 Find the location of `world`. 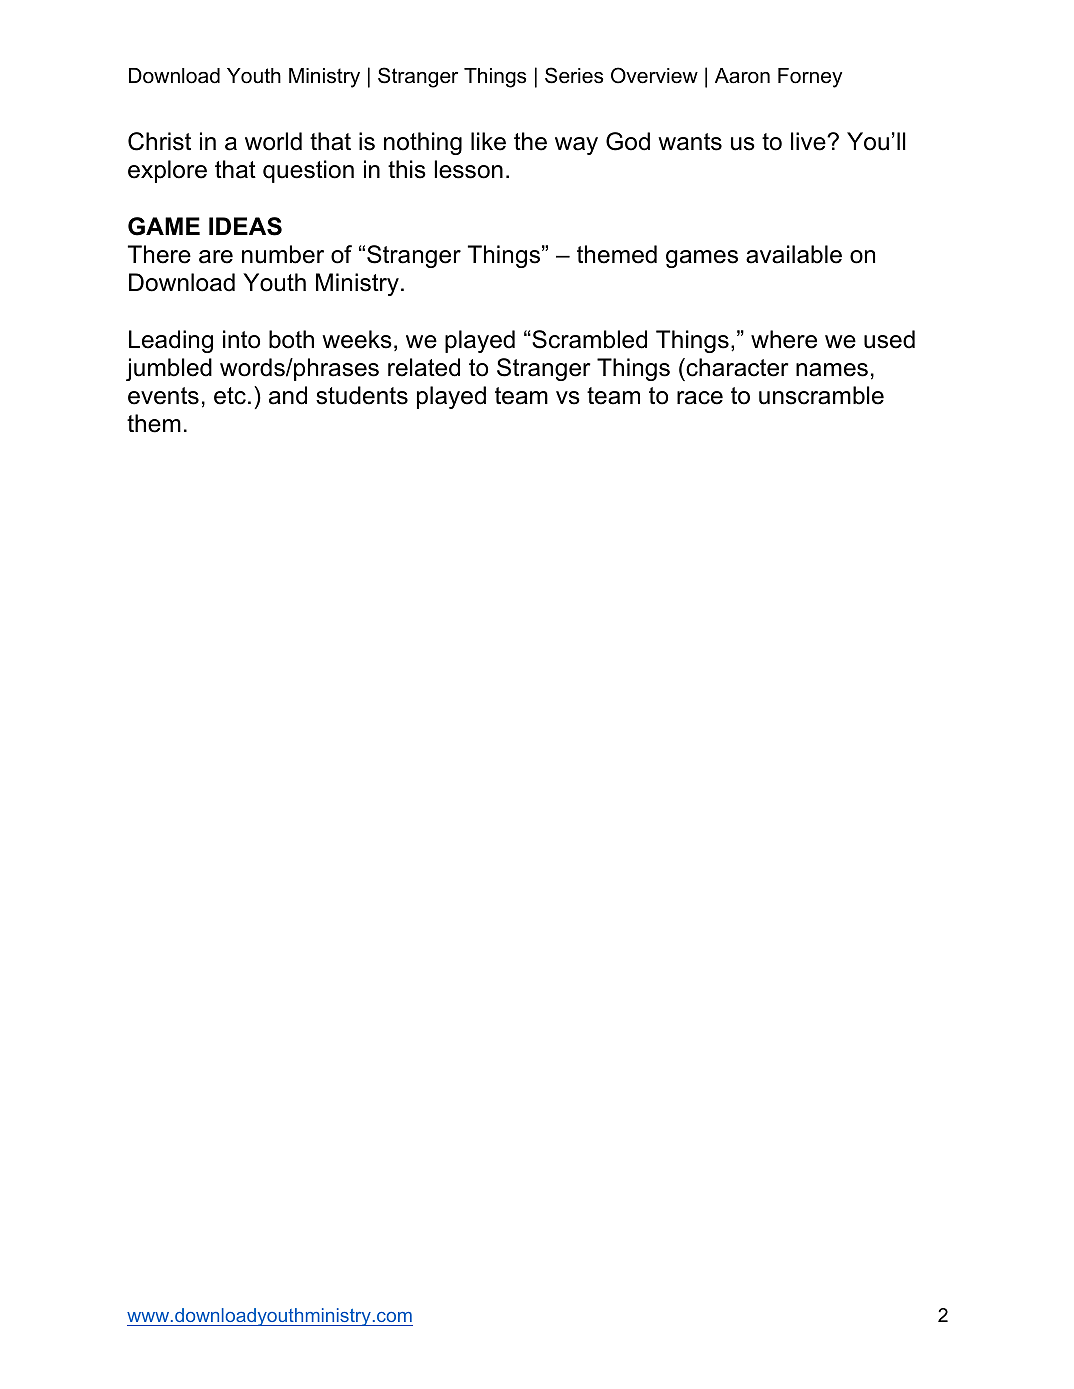

world is located at coordinates (273, 141).
